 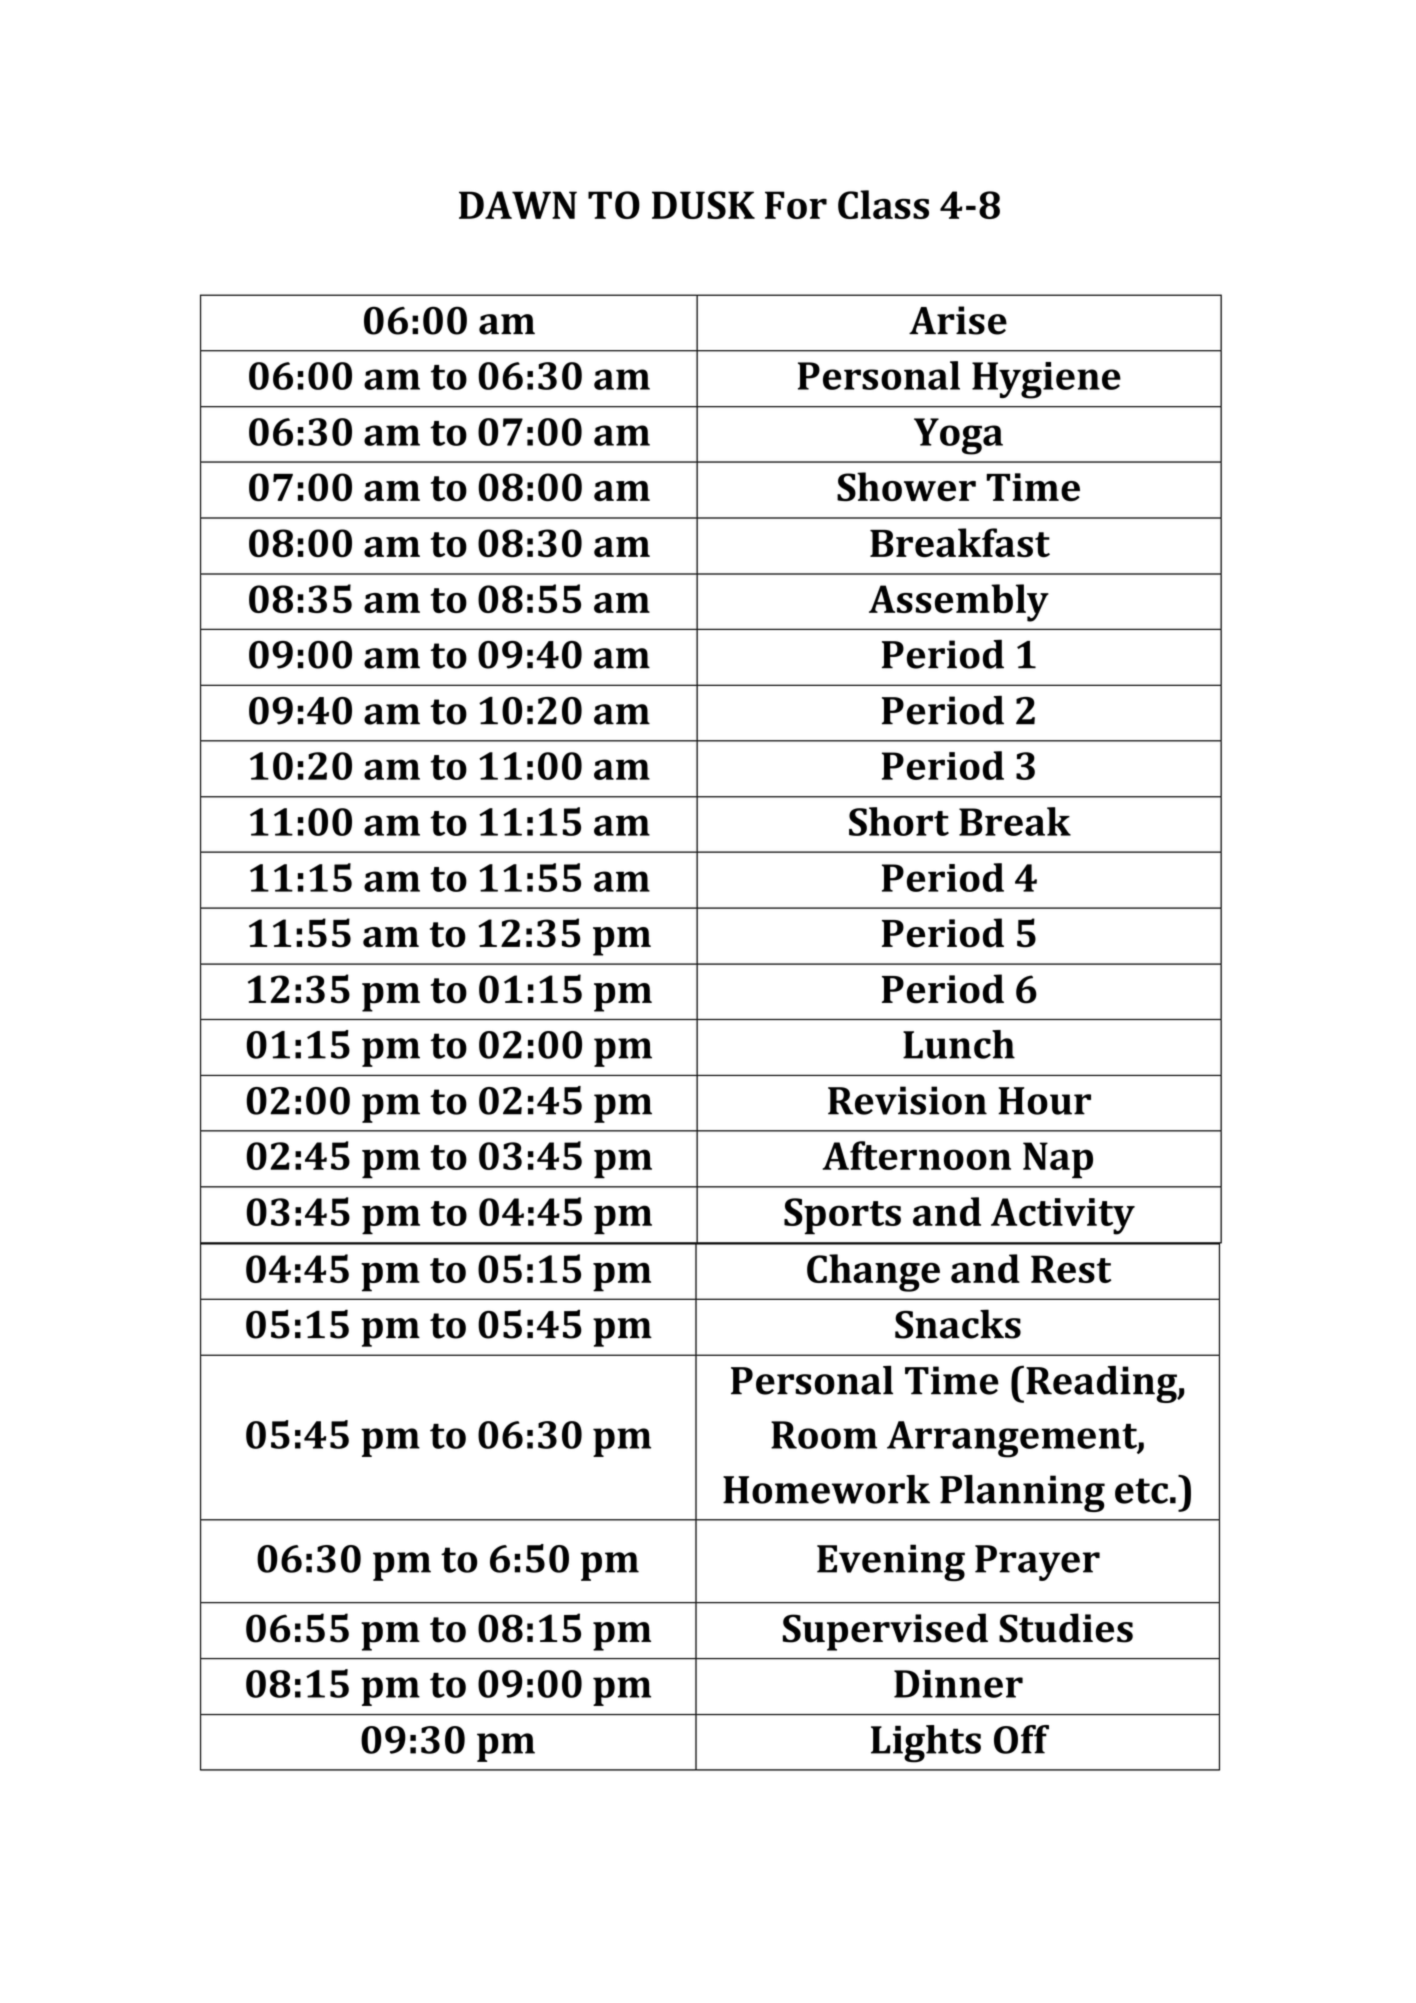 What do you see at coordinates (906, 487) in the document?
I see `Shower` at bounding box center [906, 487].
